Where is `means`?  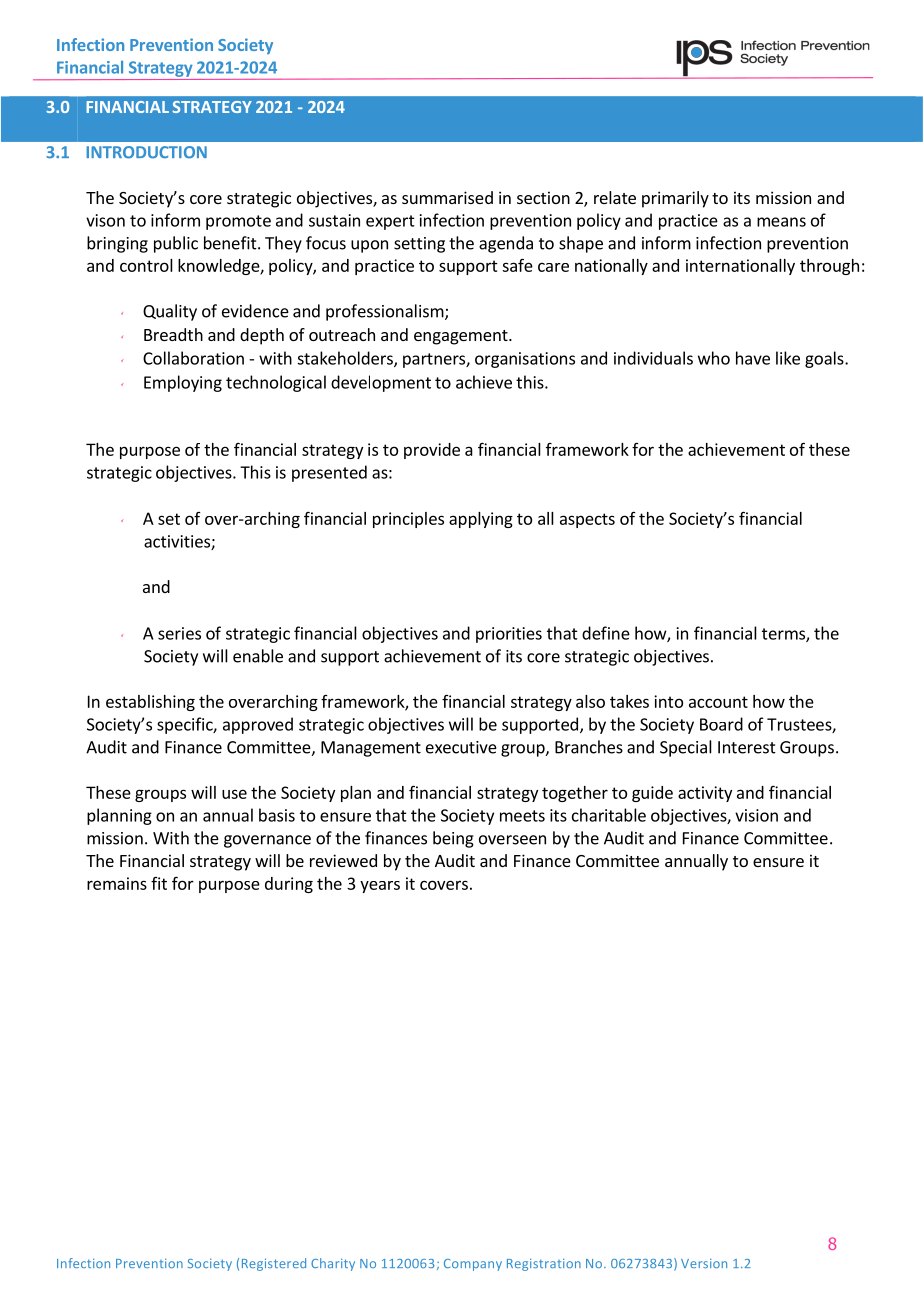
means is located at coordinates (781, 222).
